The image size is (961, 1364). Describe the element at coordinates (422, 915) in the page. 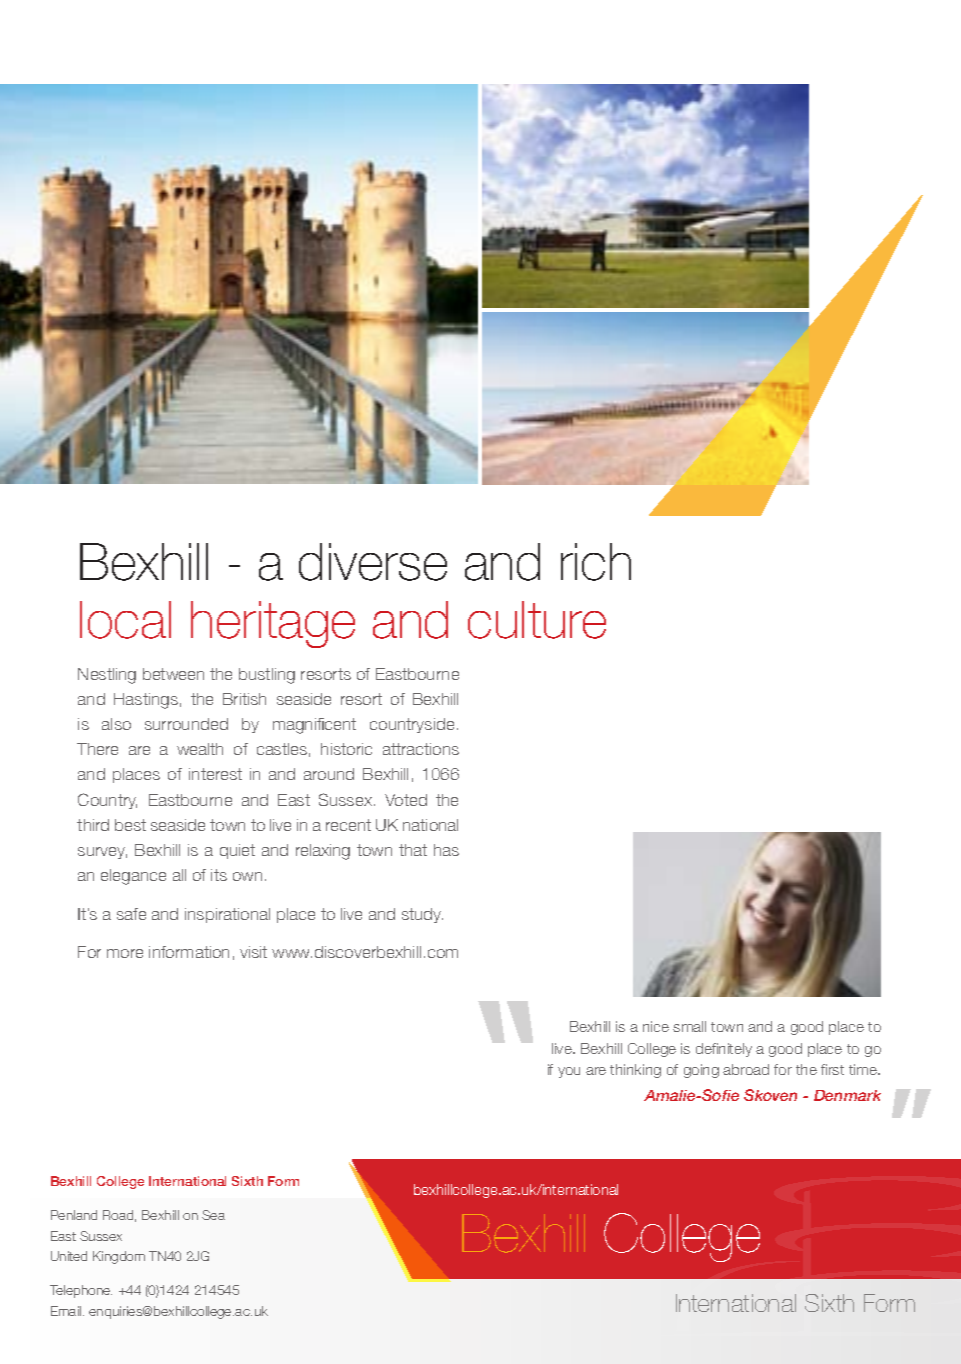

I see `study` at that location.
